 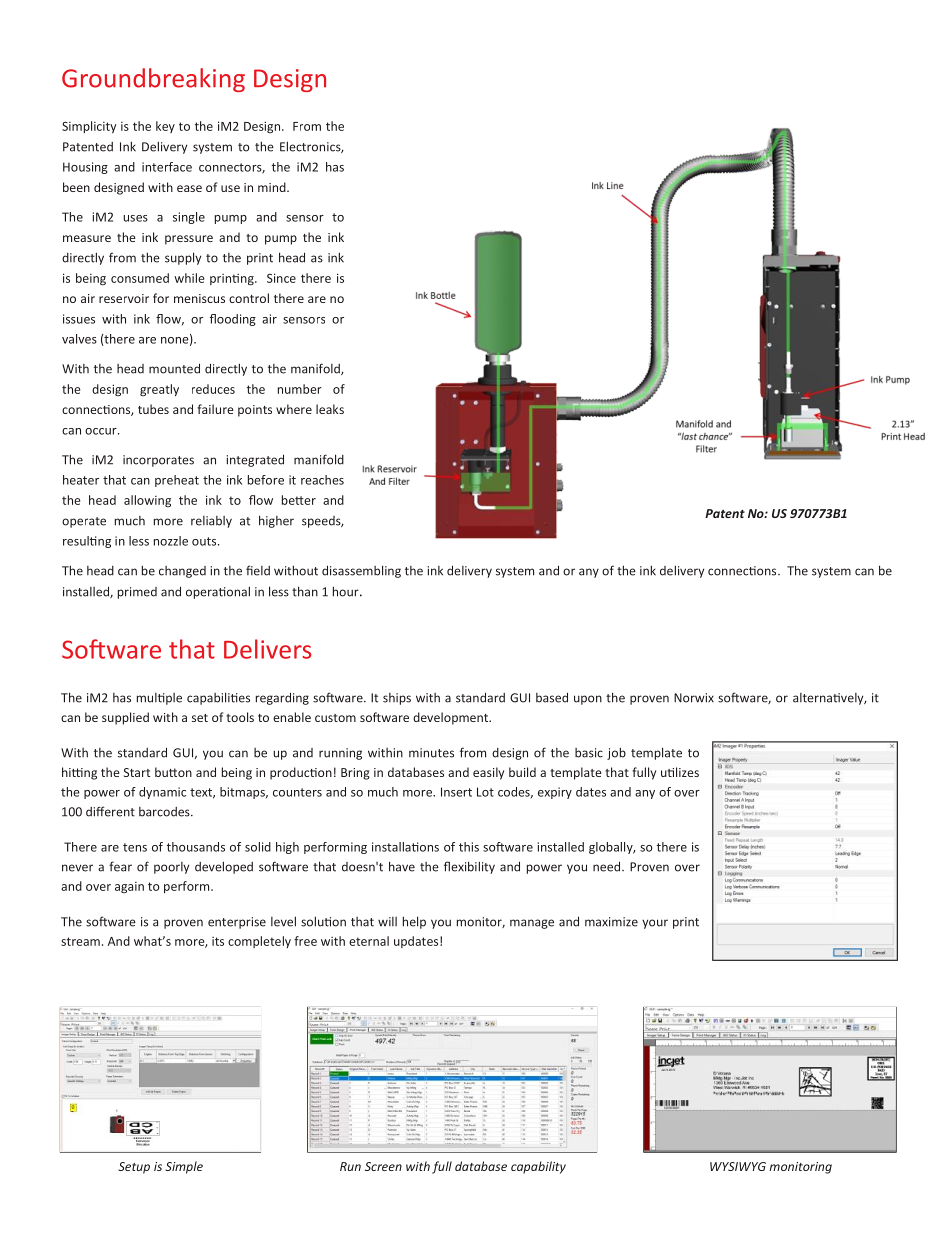 What do you see at coordinates (273, 187) in the image?
I see `mind` at bounding box center [273, 187].
